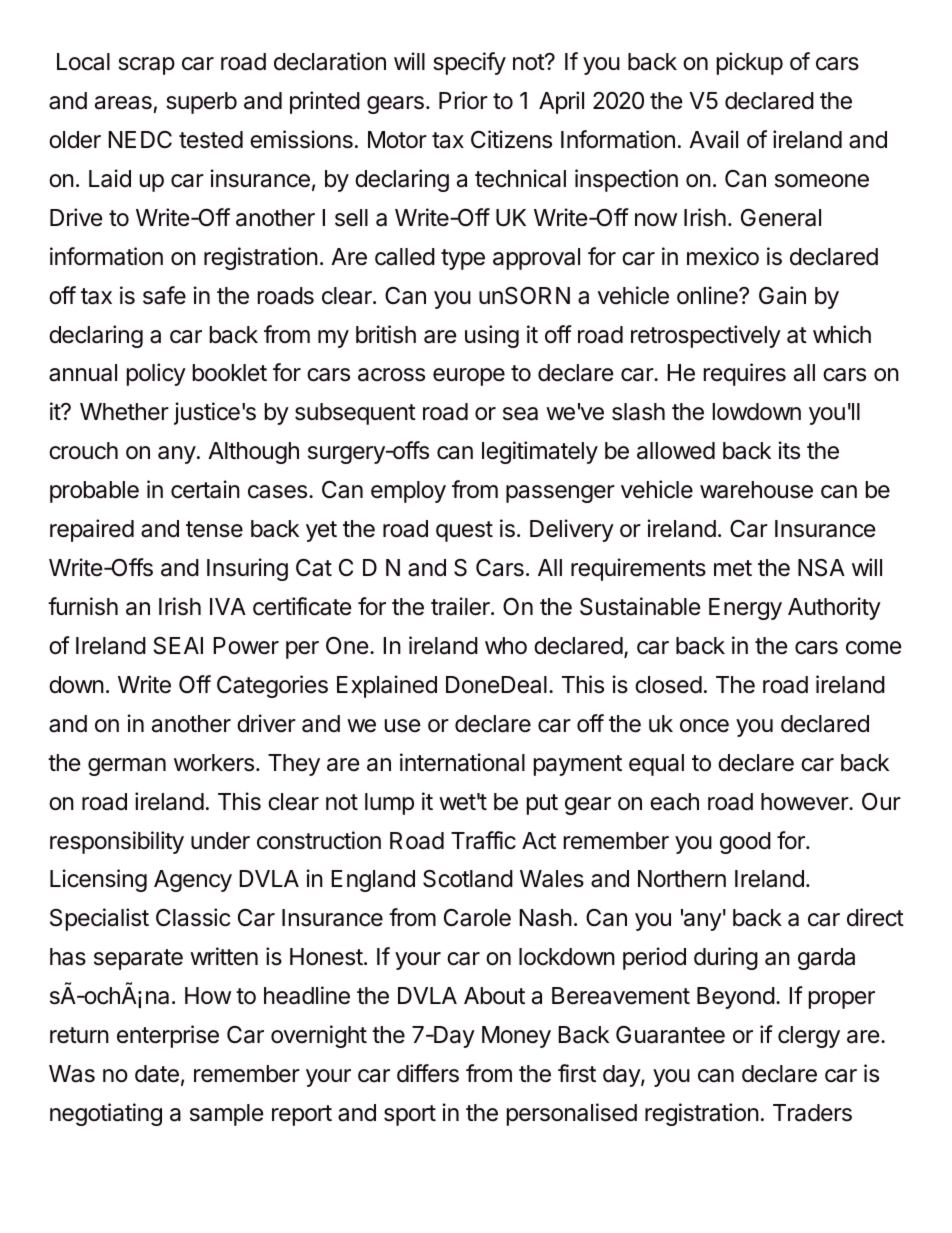 This page has height=1233, width=952. I want to click on pickup, so click(750, 63).
